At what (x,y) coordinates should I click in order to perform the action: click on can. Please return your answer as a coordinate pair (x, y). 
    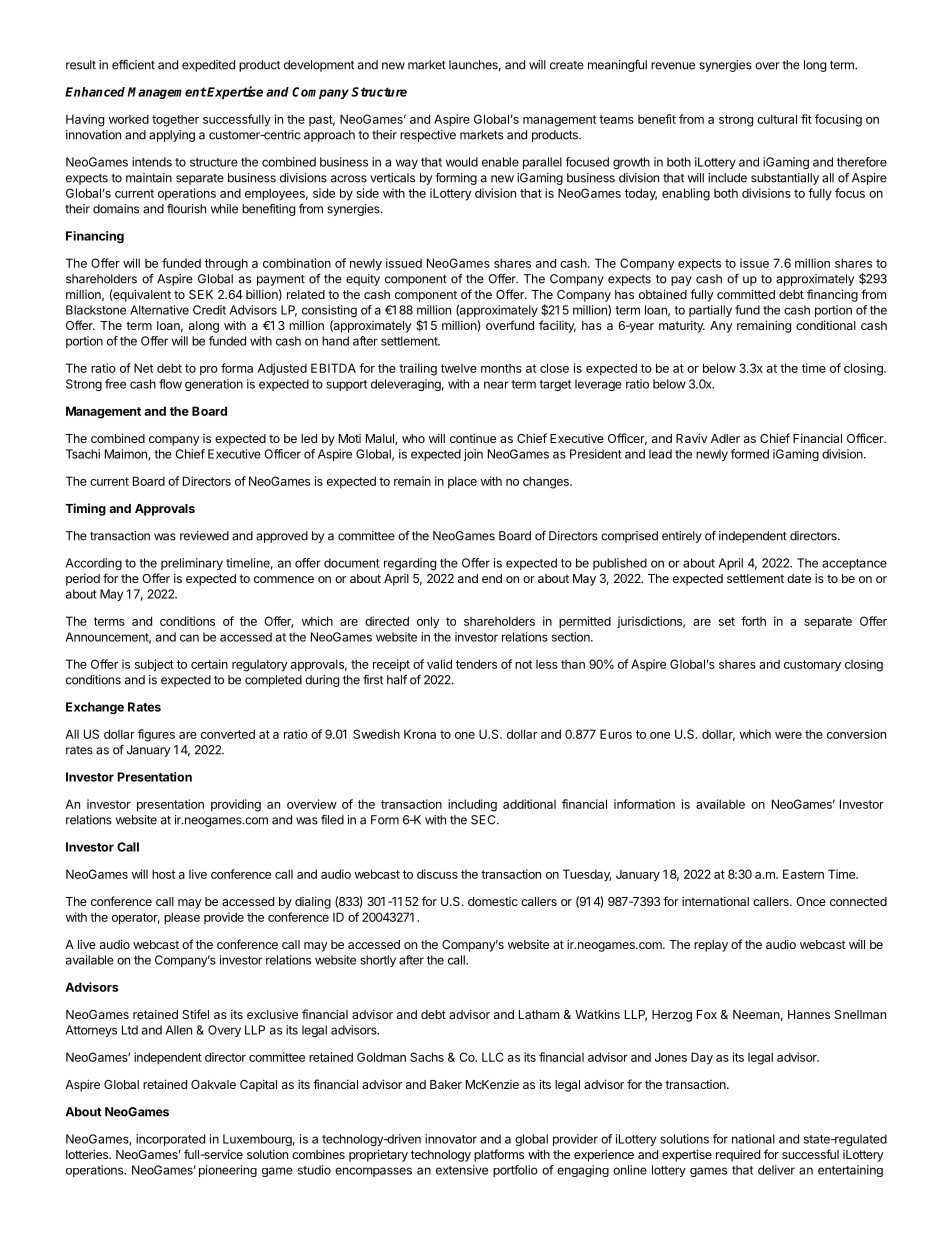
    Looking at the image, I should click on (189, 638).
